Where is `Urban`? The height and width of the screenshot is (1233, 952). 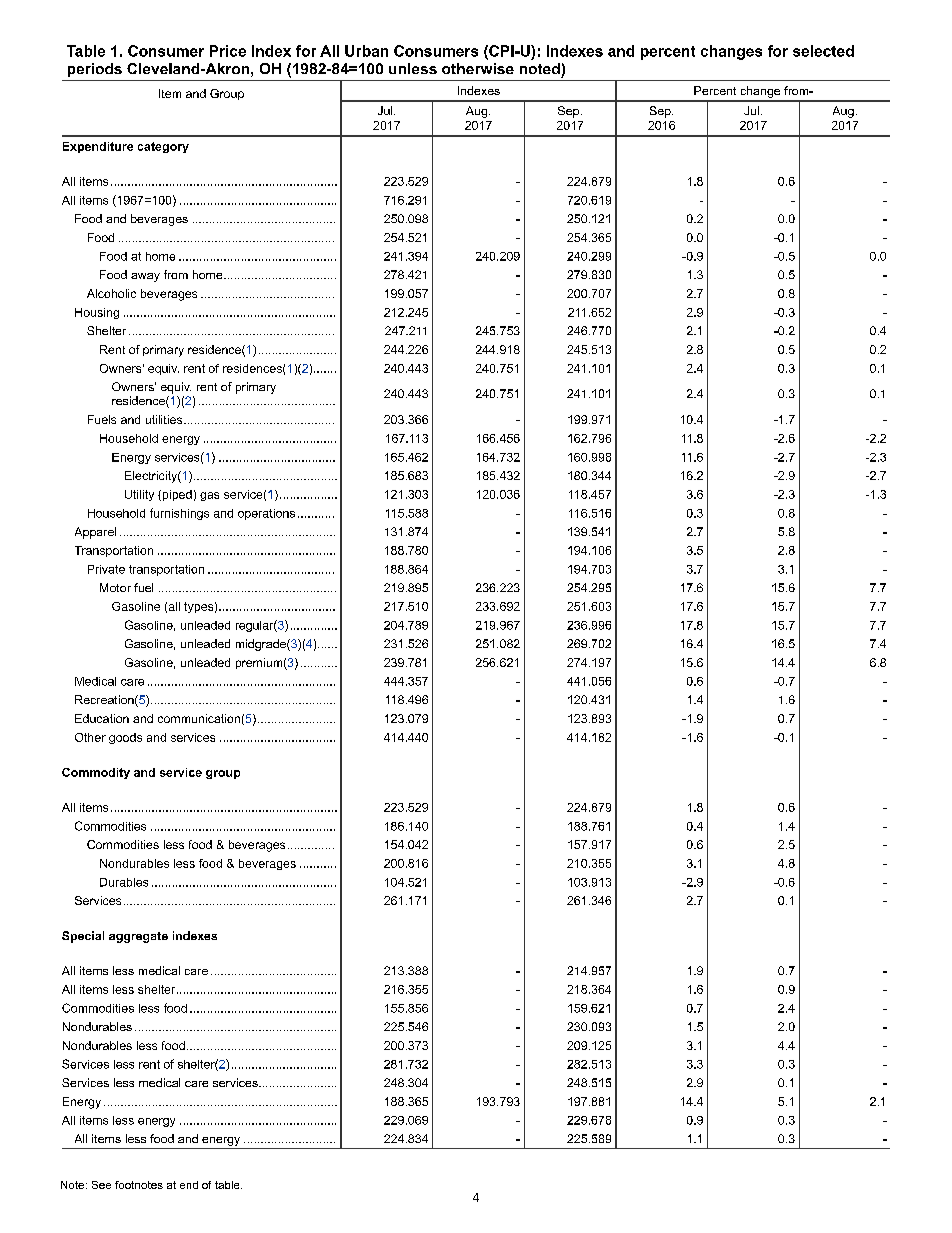 Urban is located at coordinates (366, 51).
